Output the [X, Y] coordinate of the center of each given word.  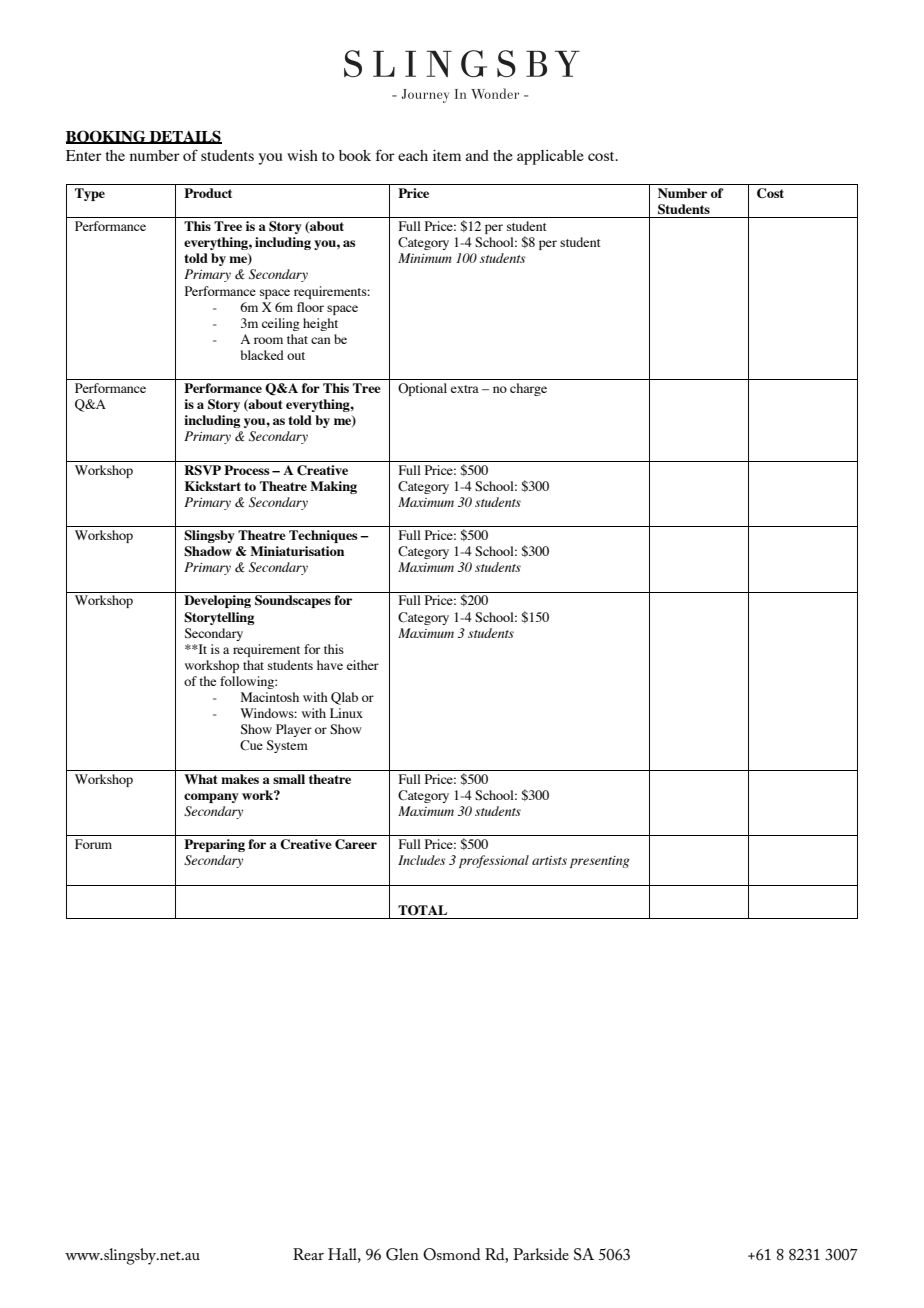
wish [302, 155]
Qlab [344, 698]
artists [549, 860]
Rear [308, 1254]
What [200, 779]
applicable [550, 157]
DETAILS [185, 137]
